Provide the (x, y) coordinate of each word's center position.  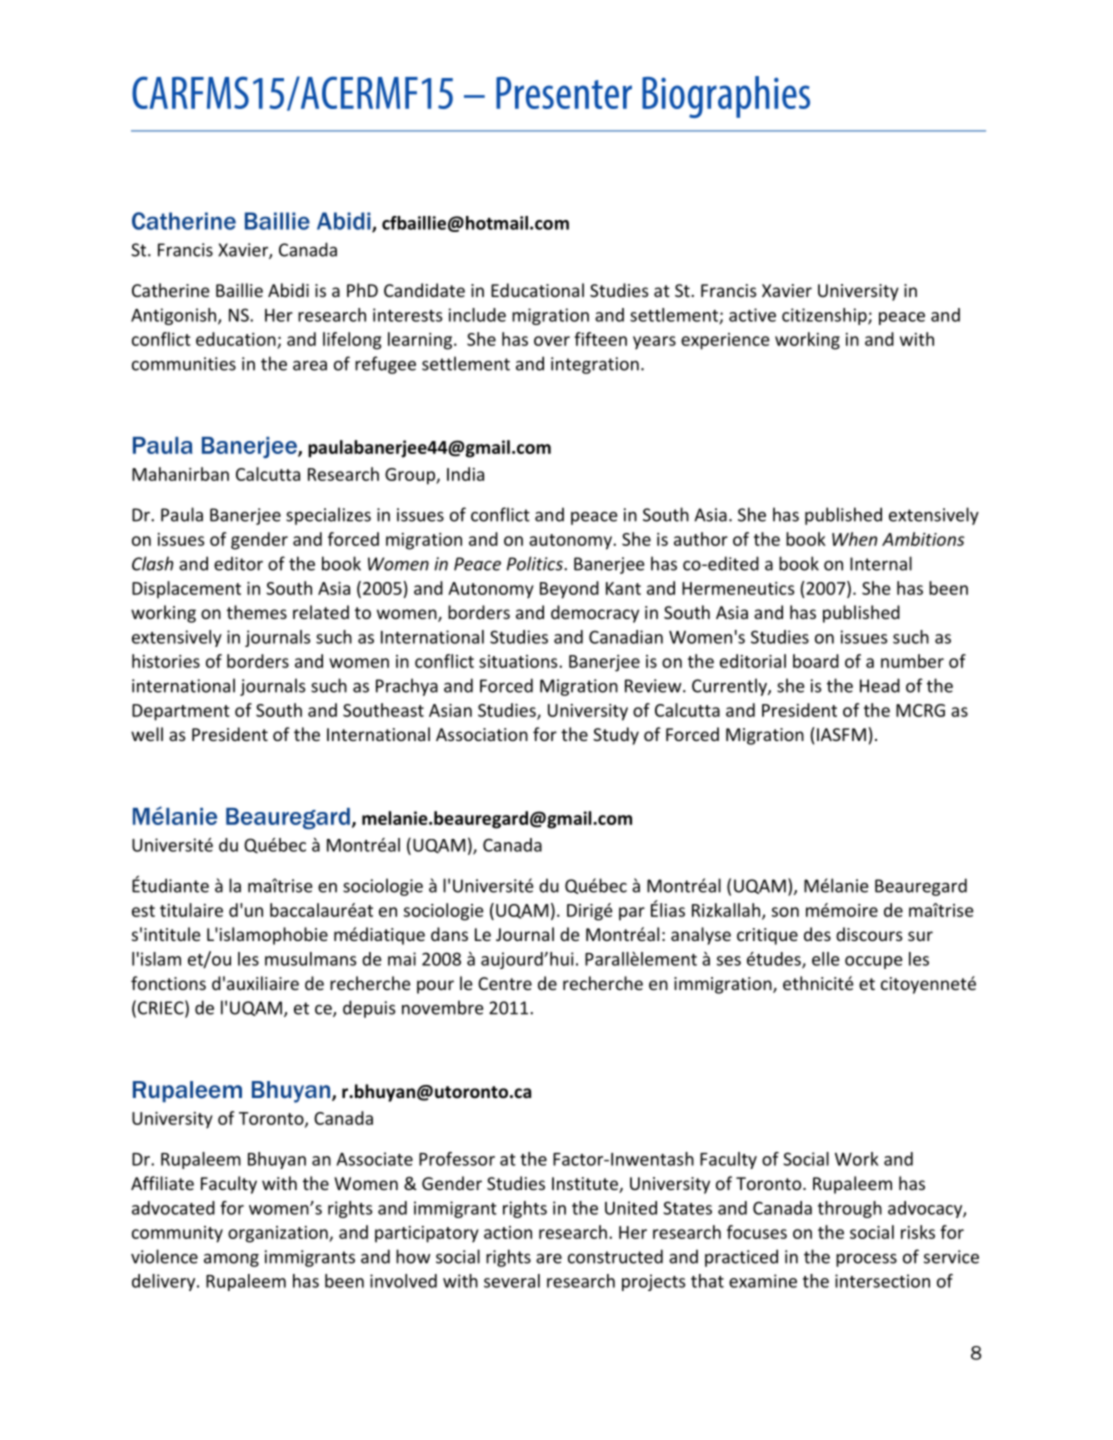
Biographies (726, 97)
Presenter (564, 93)
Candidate (424, 290)
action (508, 1232)
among (231, 1260)
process (866, 1260)
